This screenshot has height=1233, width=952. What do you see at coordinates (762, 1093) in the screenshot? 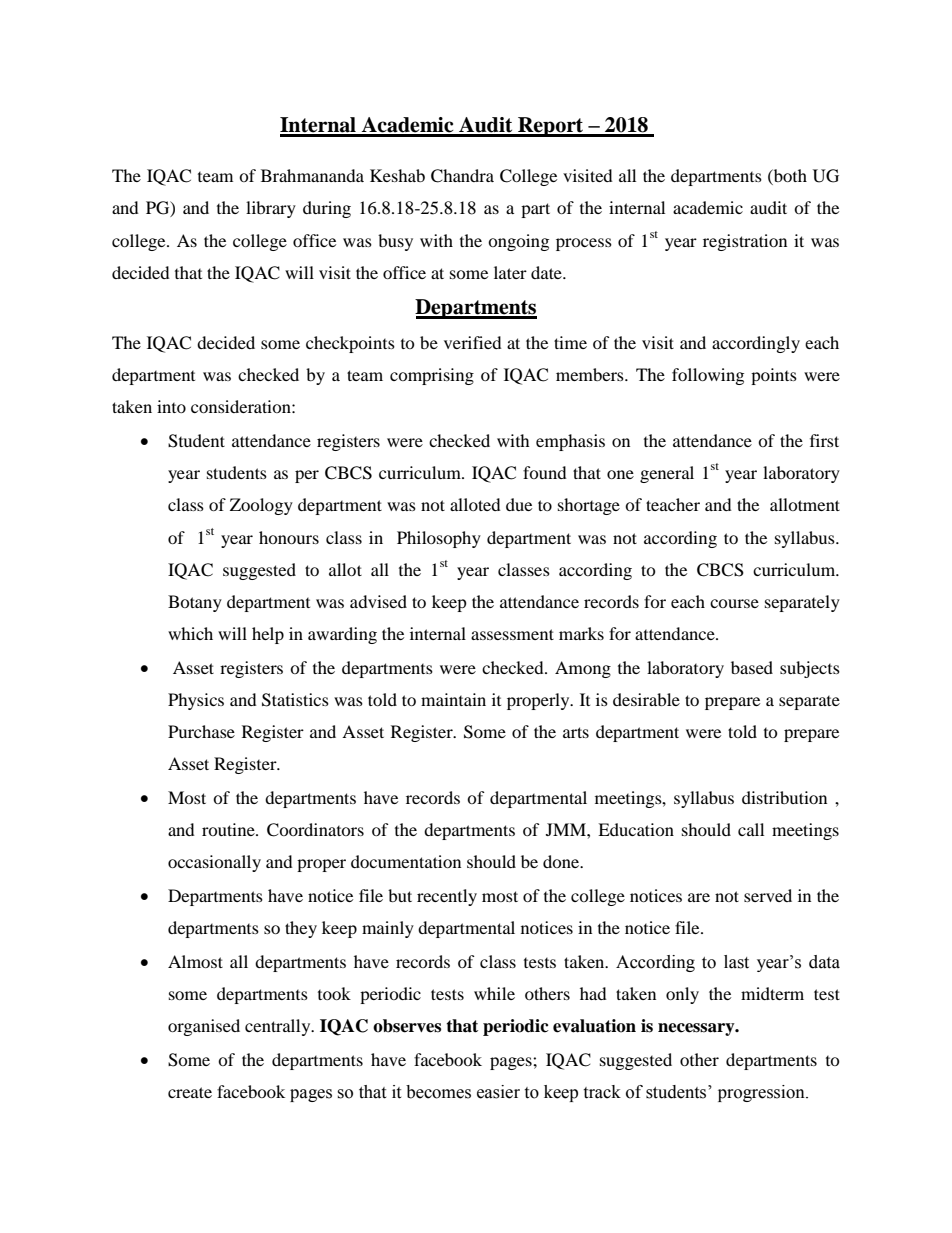
I see `progression` at bounding box center [762, 1093].
